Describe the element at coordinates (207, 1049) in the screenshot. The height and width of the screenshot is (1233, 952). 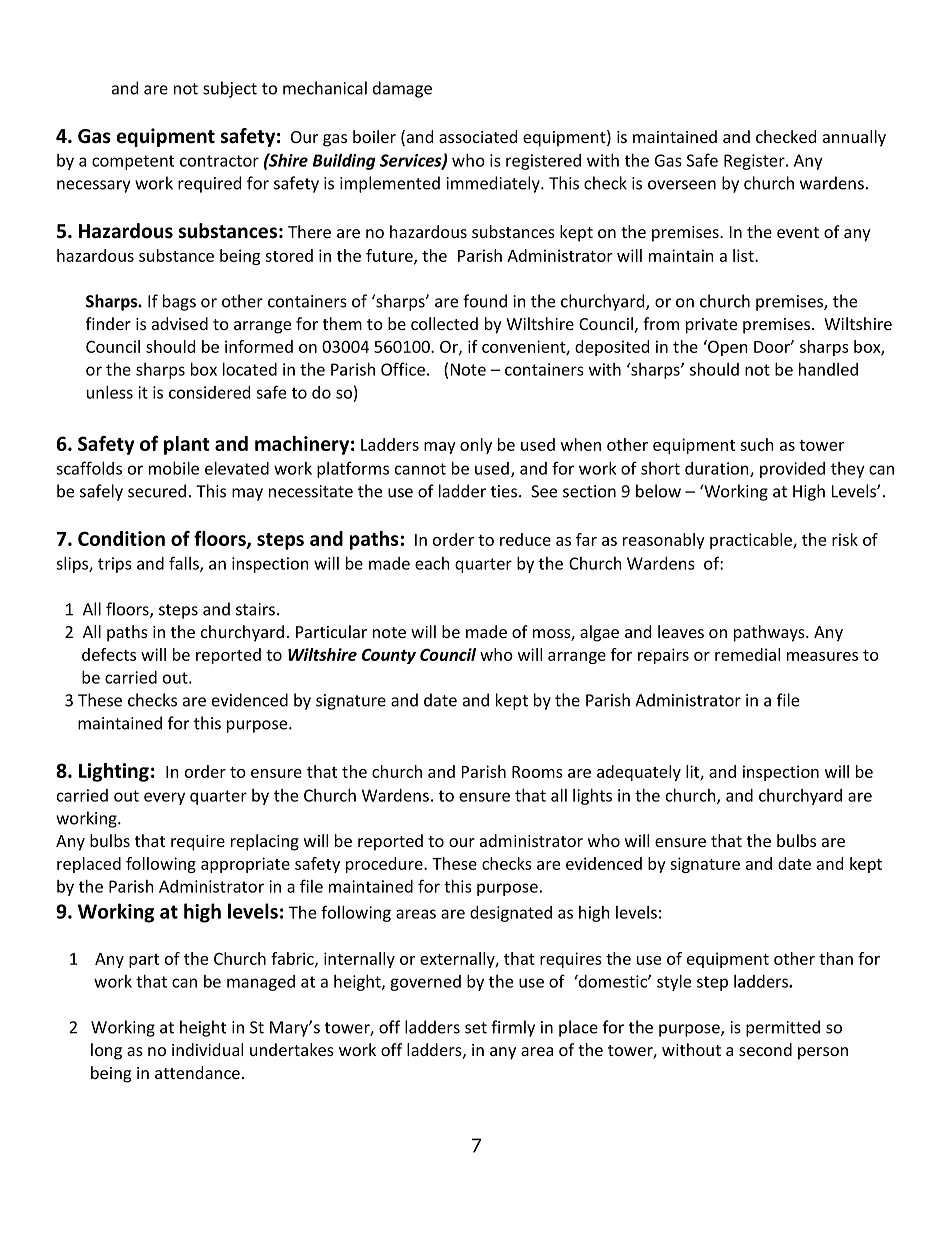
I see `individual` at that location.
